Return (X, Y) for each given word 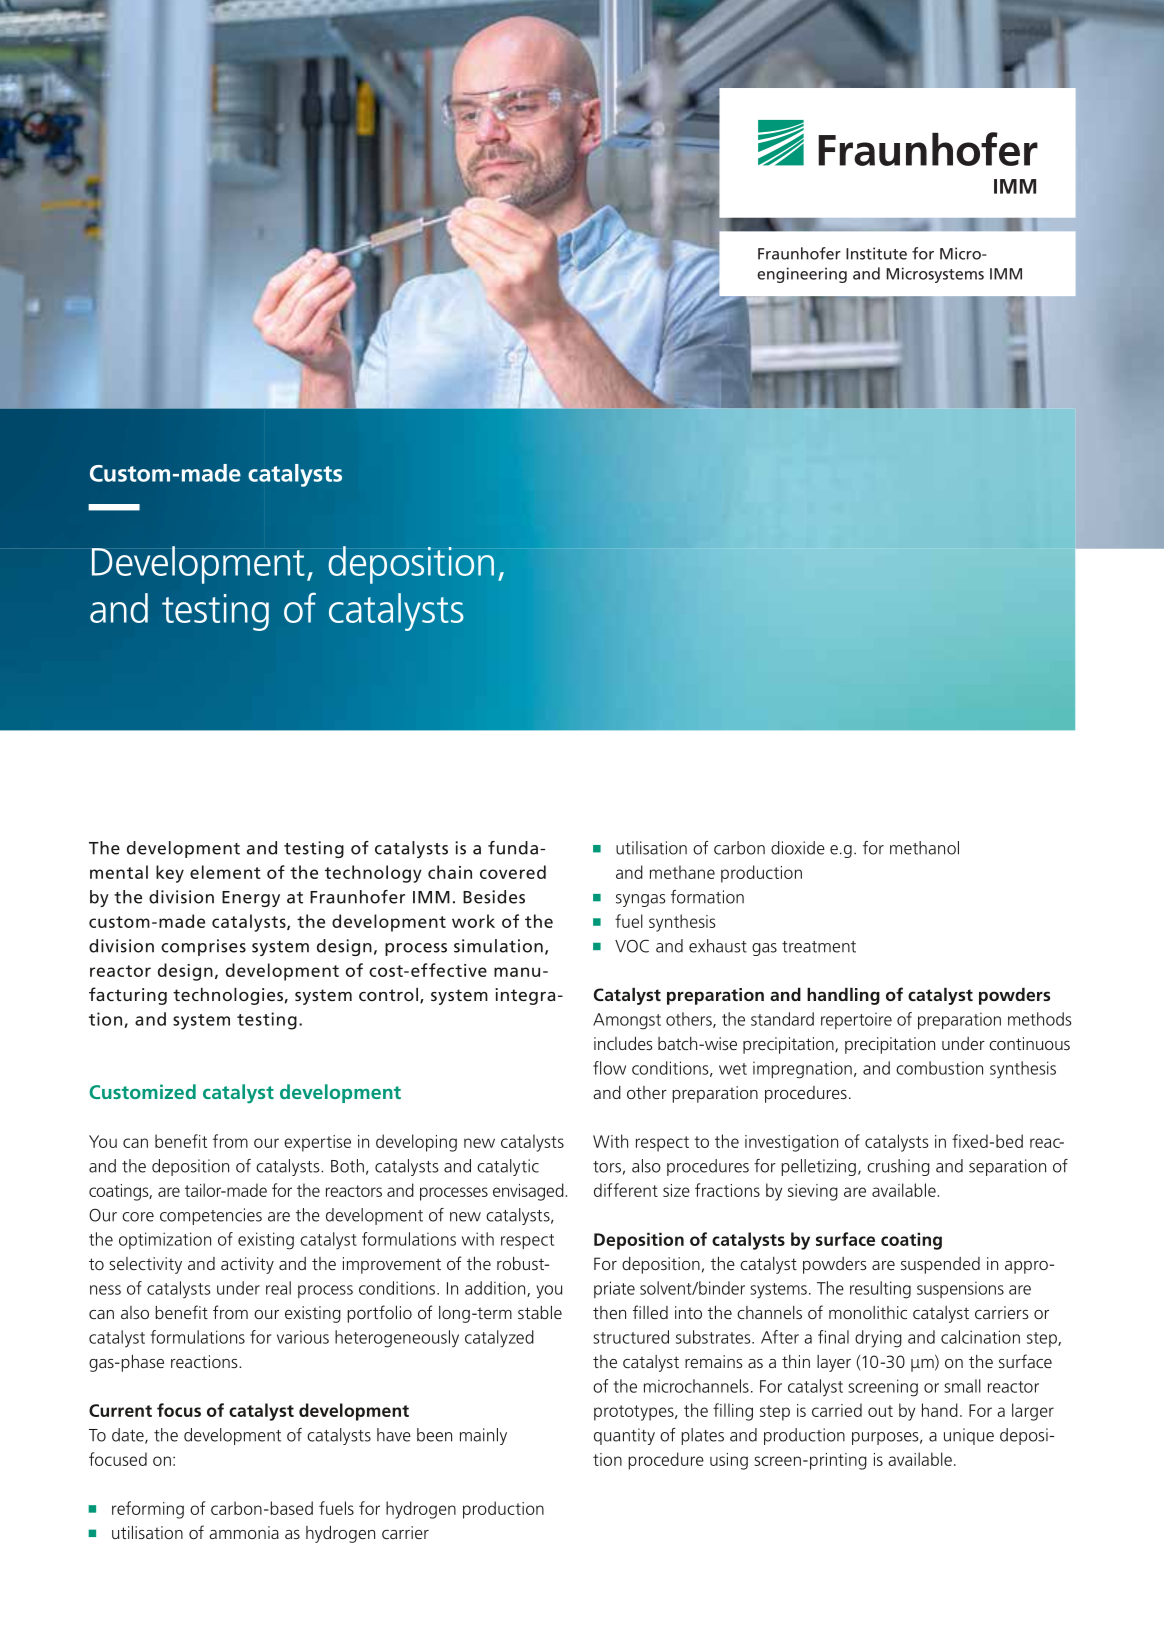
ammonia (244, 1532)
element (225, 872)
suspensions (960, 1289)
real (278, 1288)
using (729, 1461)
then (609, 1312)
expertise (317, 1143)
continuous (1029, 1043)
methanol (924, 848)
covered (513, 872)
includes (623, 1043)
